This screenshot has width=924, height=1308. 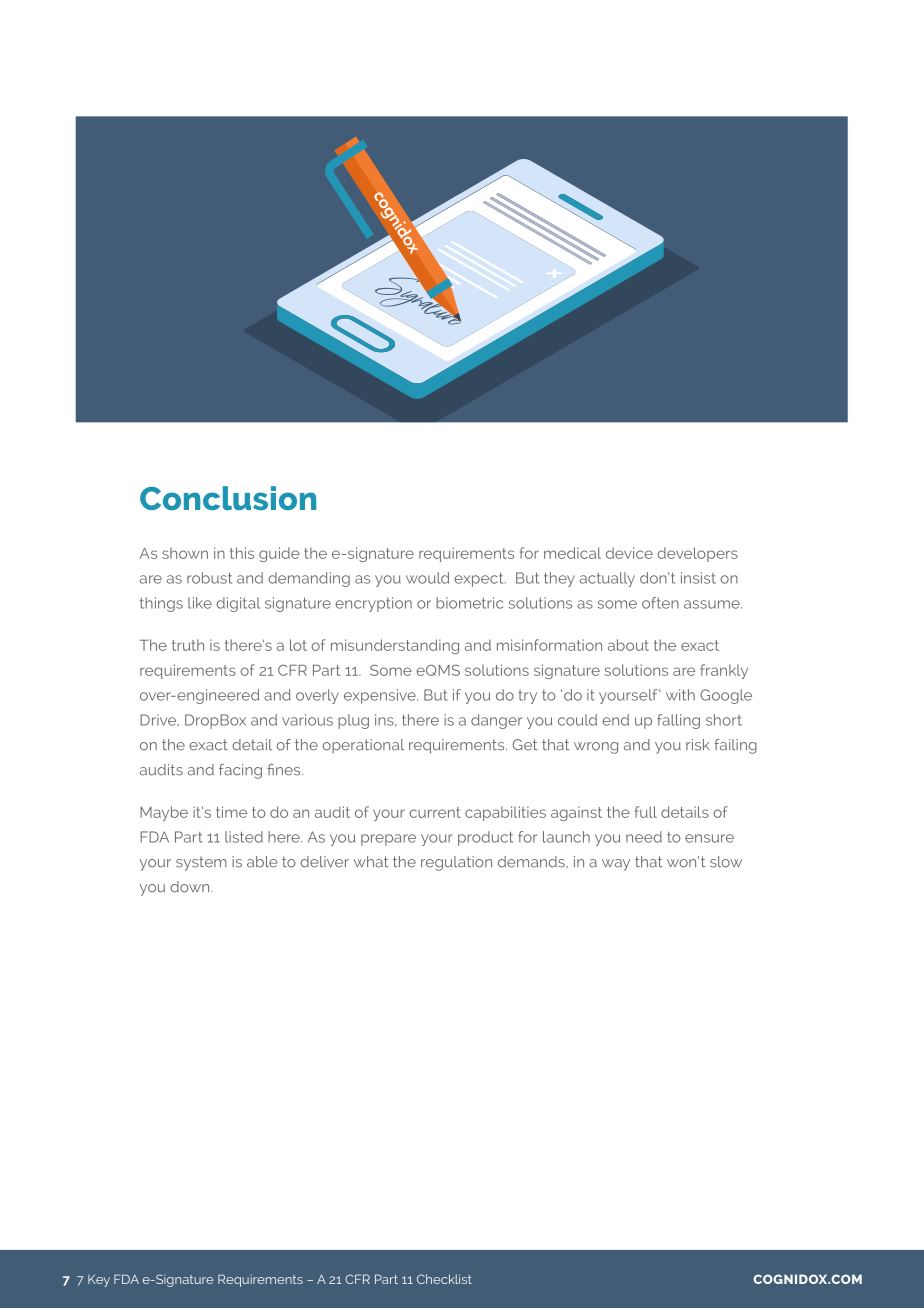 What do you see at coordinates (616, 865) in the screenshot?
I see `way` at bounding box center [616, 865].
